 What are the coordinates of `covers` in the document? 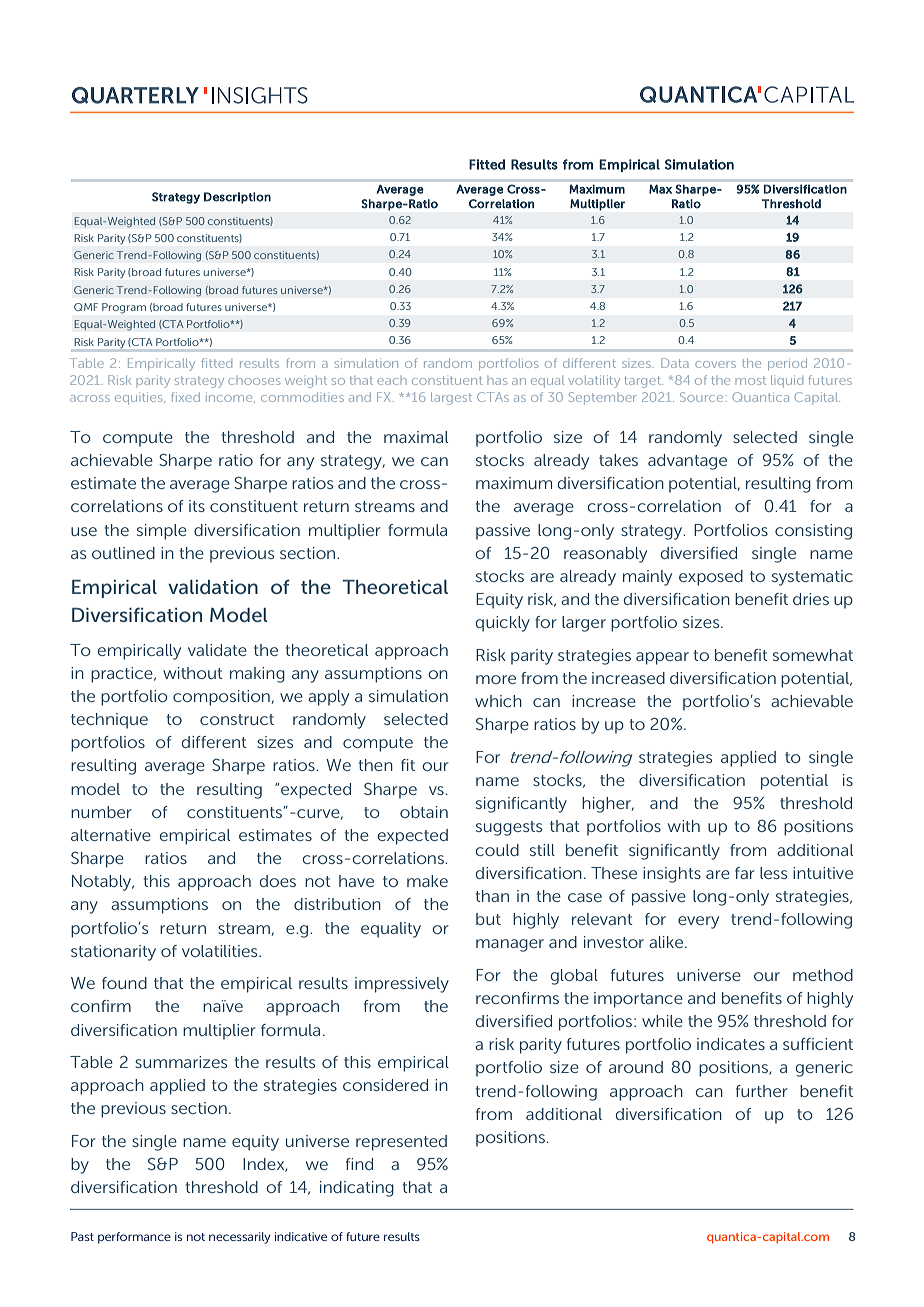 It's located at (715, 364).
